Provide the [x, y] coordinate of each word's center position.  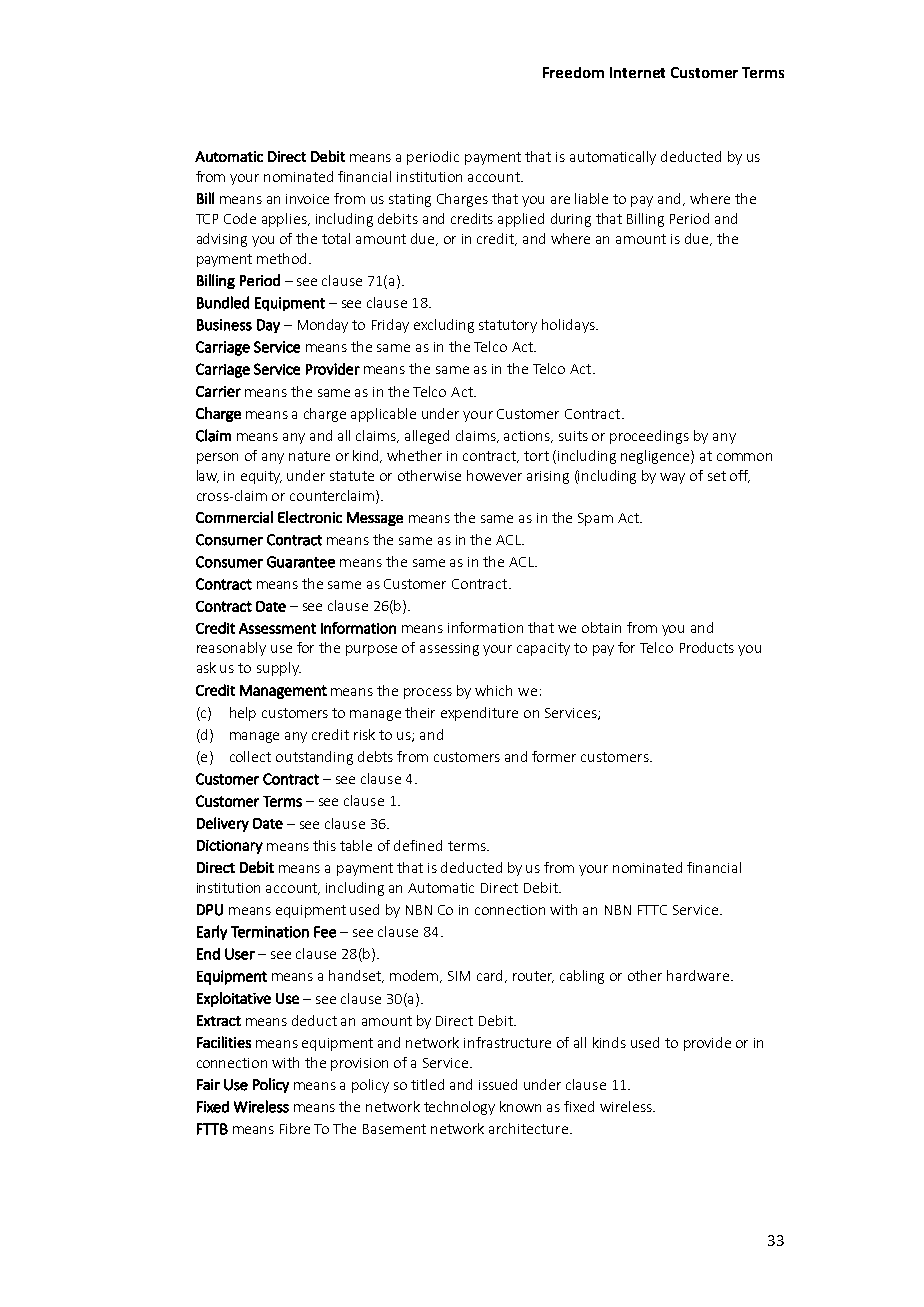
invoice [307, 199]
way [672, 478]
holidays [569, 326]
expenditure [479, 714]
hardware [698, 975]
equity [261, 477]
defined [418, 845]
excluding [444, 326]
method [283, 258]
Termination [270, 932]
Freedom [573, 72]
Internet [637, 72]
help [243, 714]
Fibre [295, 1128]
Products [707, 647]
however [494, 475]
